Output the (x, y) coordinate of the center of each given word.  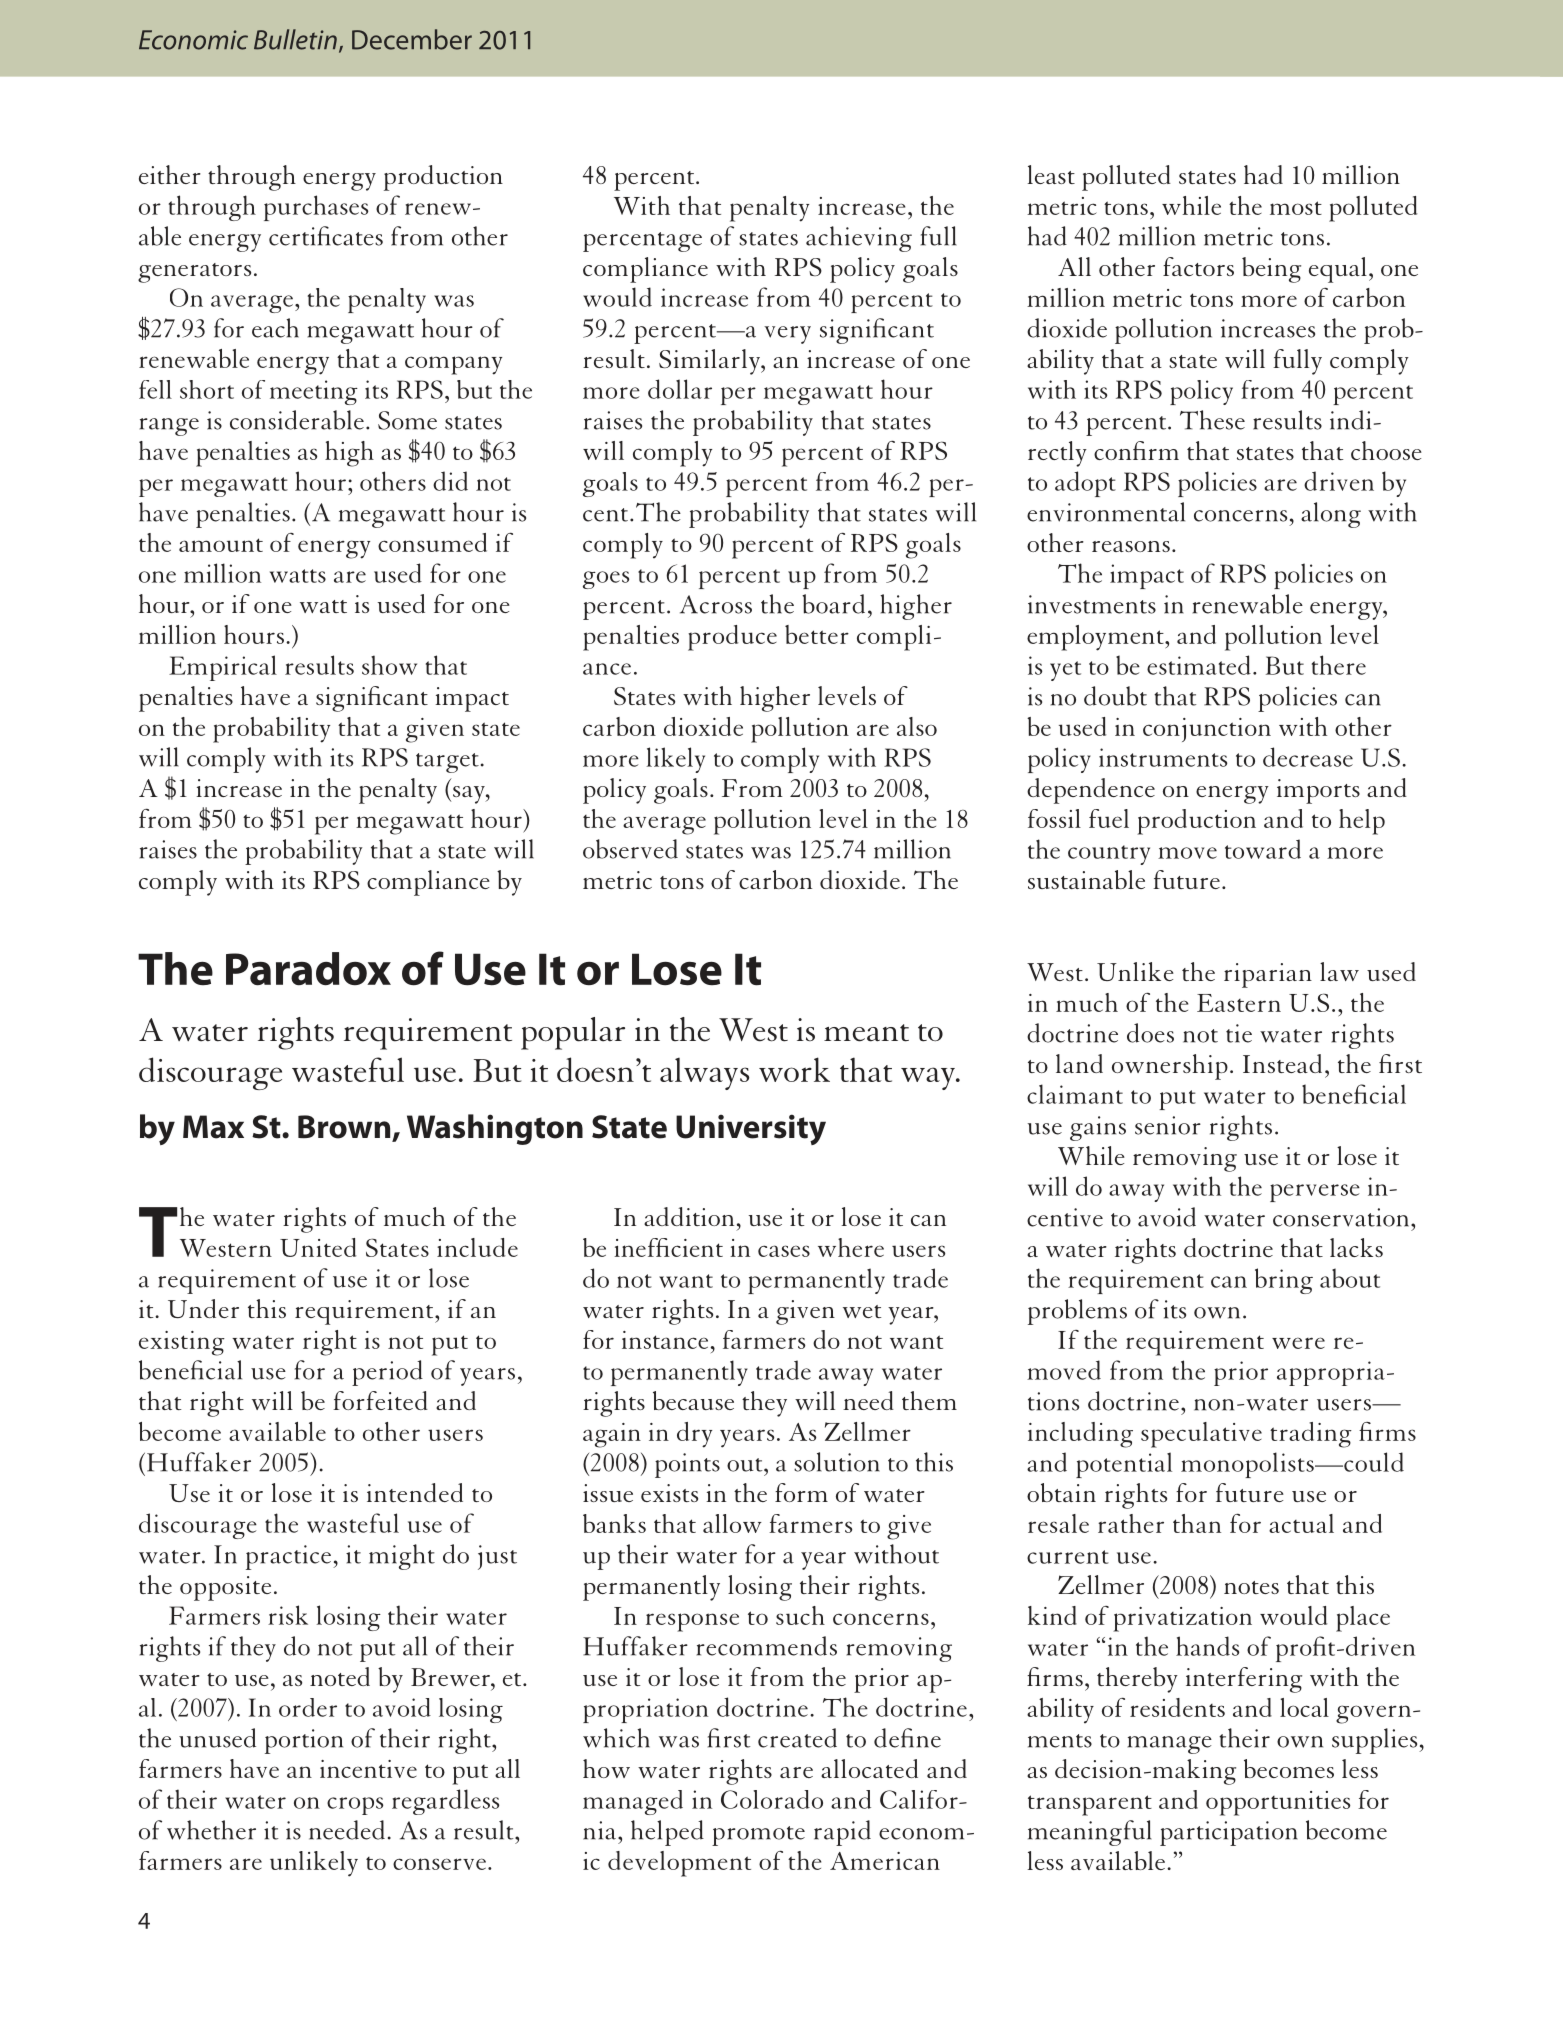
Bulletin (295, 39)
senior (1168, 1125)
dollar (680, 389)
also (917, 726)
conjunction (1207, 730)
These (1212, 420)
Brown (345, 1128)
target (447, 763)
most (1296, 208)
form (801, 1492)
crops (355, 1806)
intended (415, 1492)
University (751, 1129)
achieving (859, 239)
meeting (314, 392)
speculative (1201, 1435)
